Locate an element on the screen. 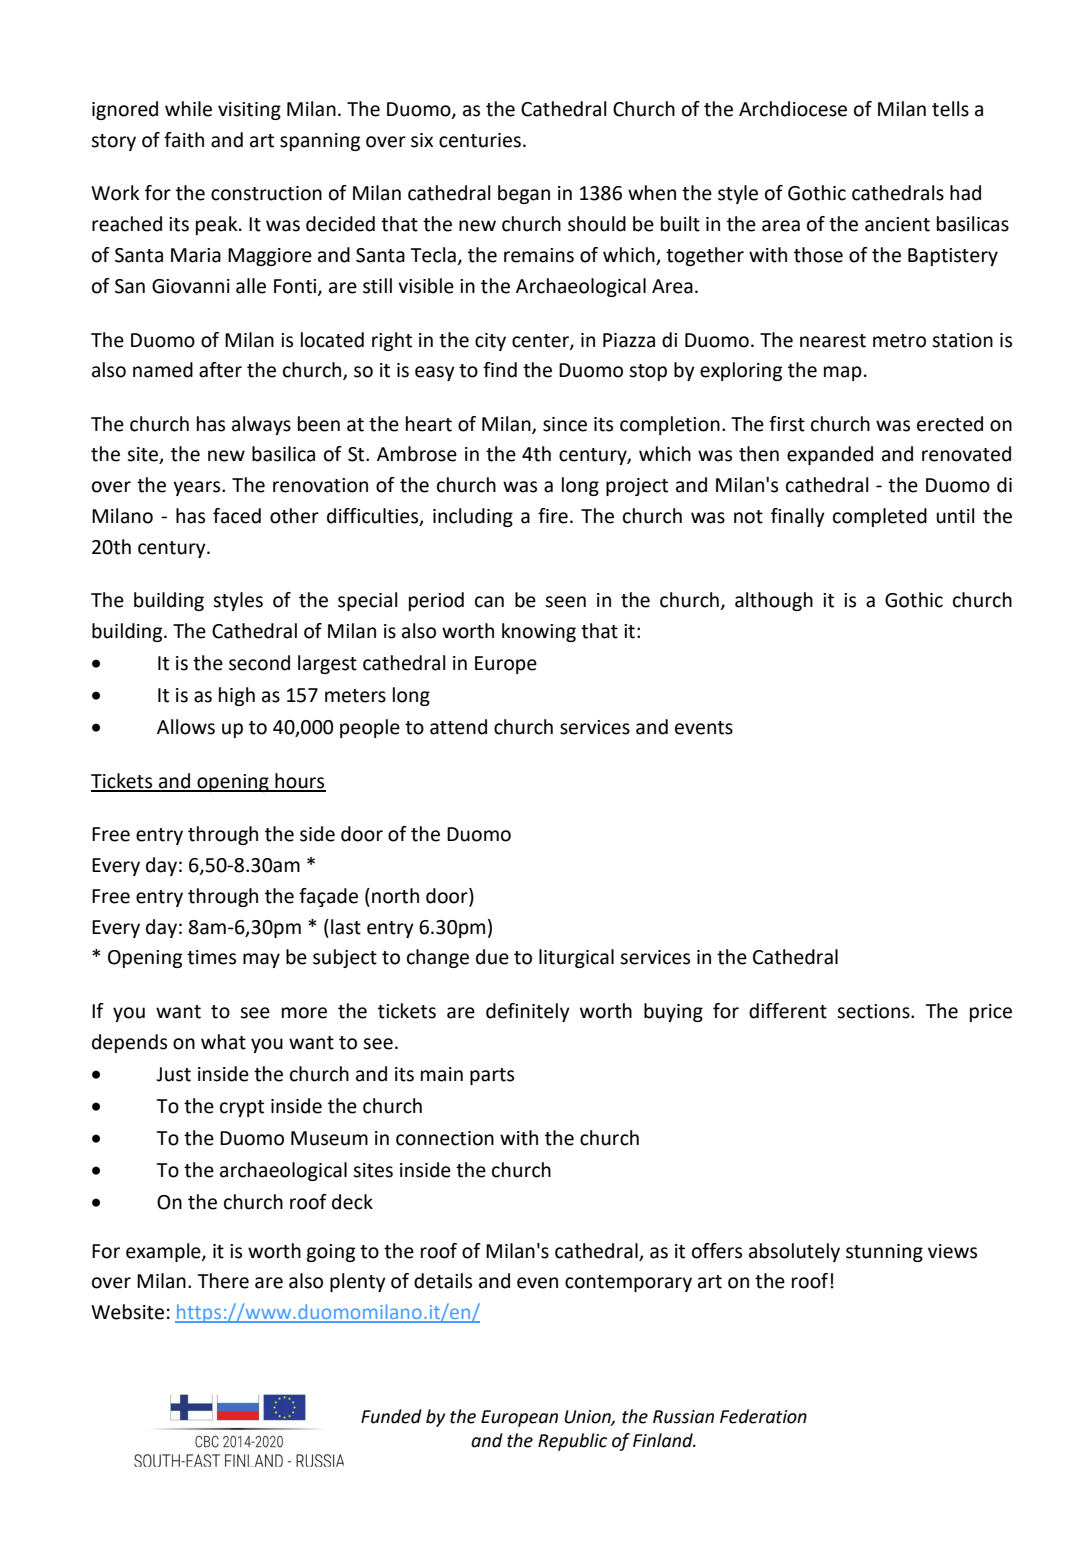 This screenshot has width=1091, height=1542. There is located at coordinates (223, 1281).
